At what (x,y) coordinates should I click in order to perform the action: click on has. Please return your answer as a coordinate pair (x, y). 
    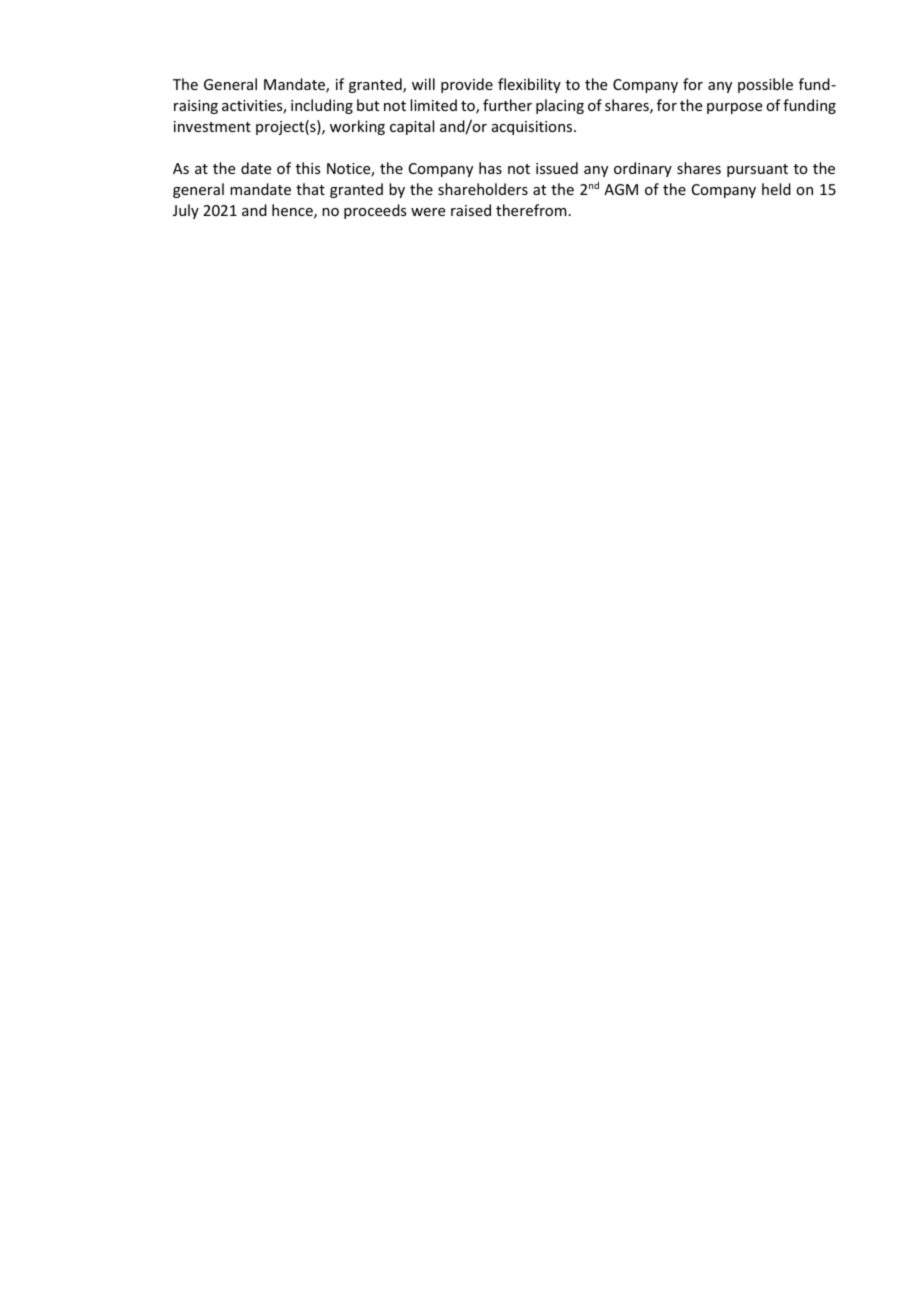
    Looking at the image, I should click on (490, 168).
